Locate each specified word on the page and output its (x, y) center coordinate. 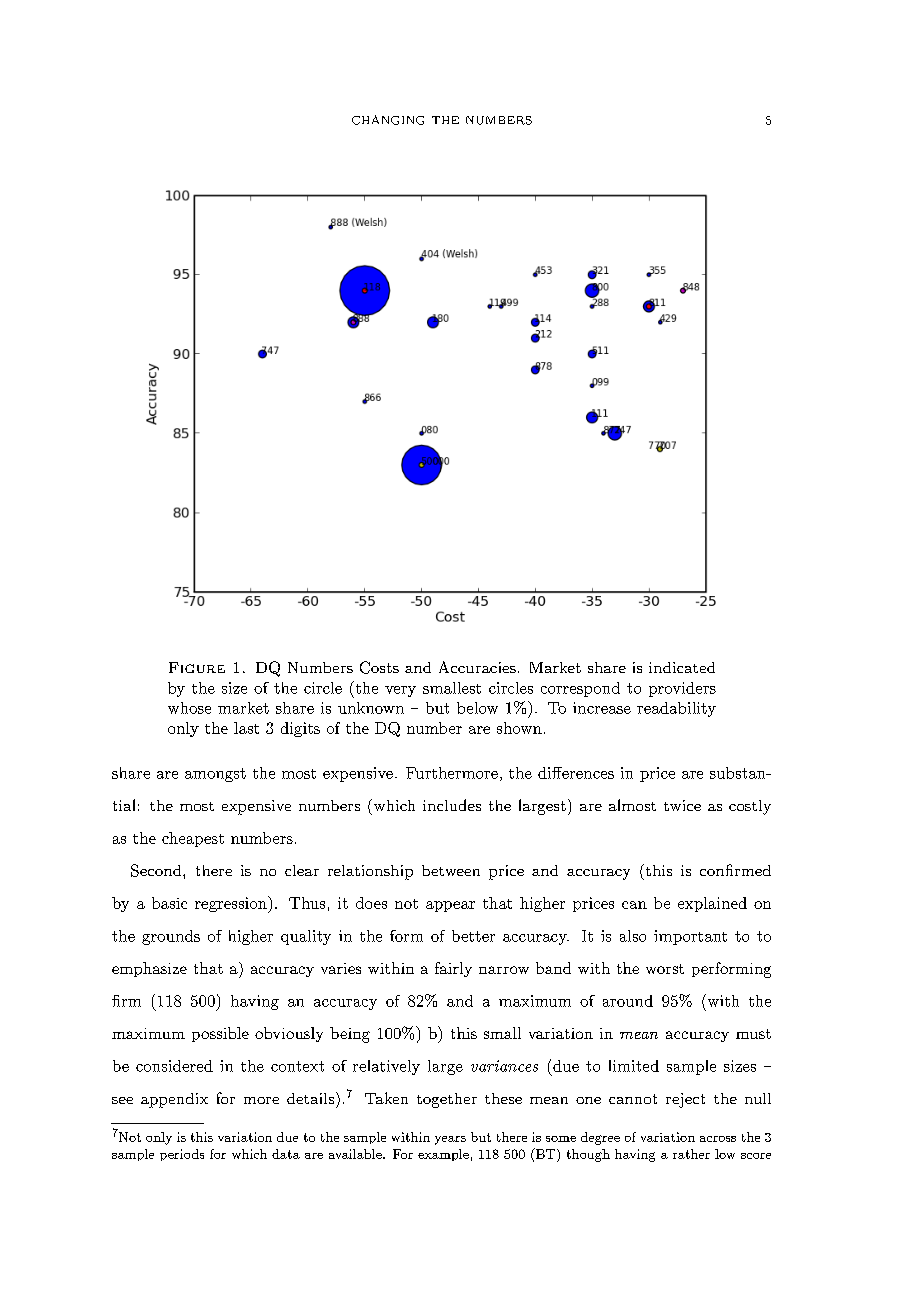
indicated (682, 667)
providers (682, 689)
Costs (379, 667)
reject (685, 1100)
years (450, 1140)
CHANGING (388, 120)
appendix (174, 1100)
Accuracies (477, 667)
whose (189, 708)
